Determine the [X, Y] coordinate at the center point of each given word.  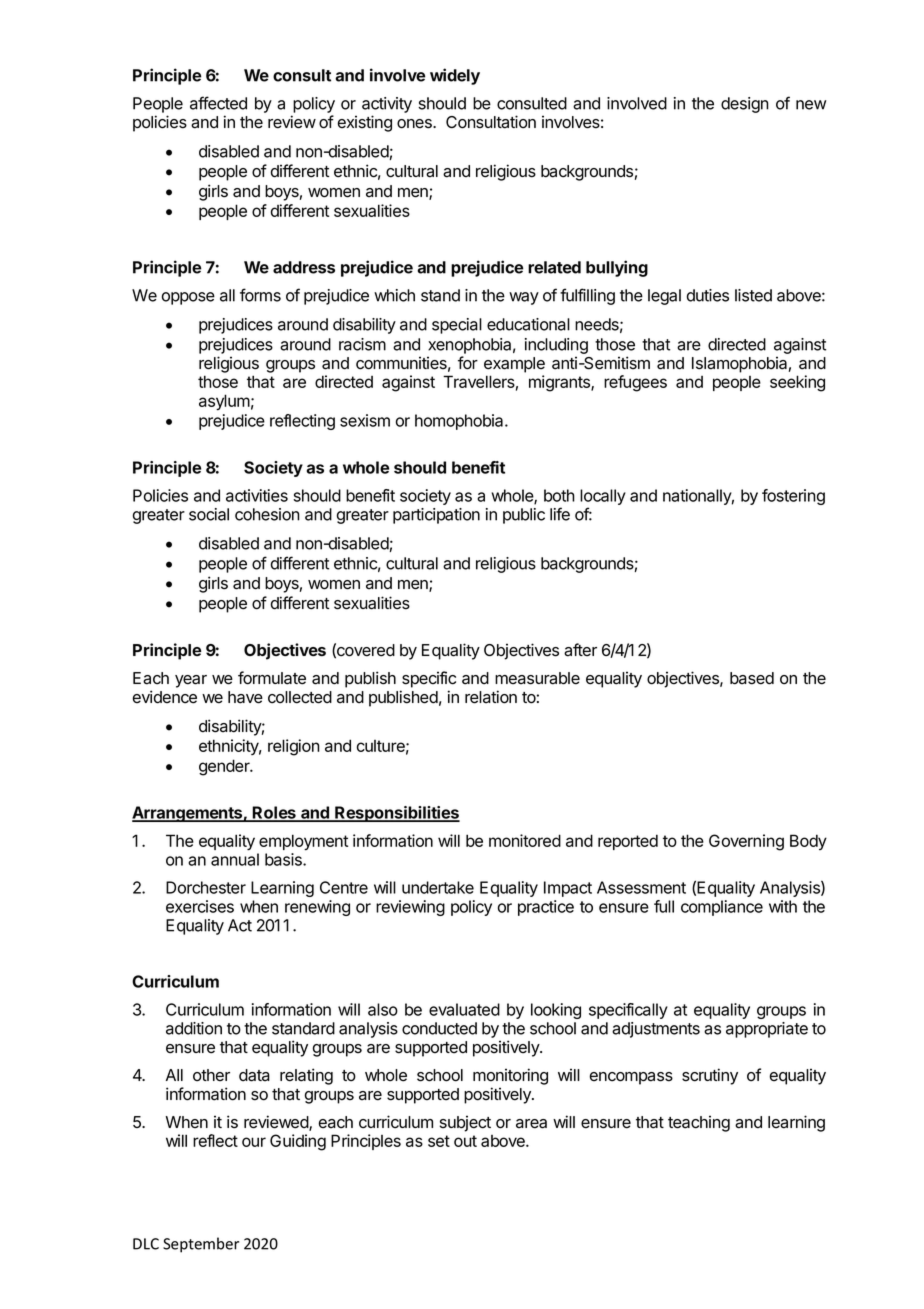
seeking [797, 383]
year [191, 681]
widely [455, 76]
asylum [224, 402]
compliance [722, 908]
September [201, 1245]
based [752, 678]
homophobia [460, 422]
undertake [438, 887]
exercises [200, 906]
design [745, 105]
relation [491, 697]
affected [218, 103]
